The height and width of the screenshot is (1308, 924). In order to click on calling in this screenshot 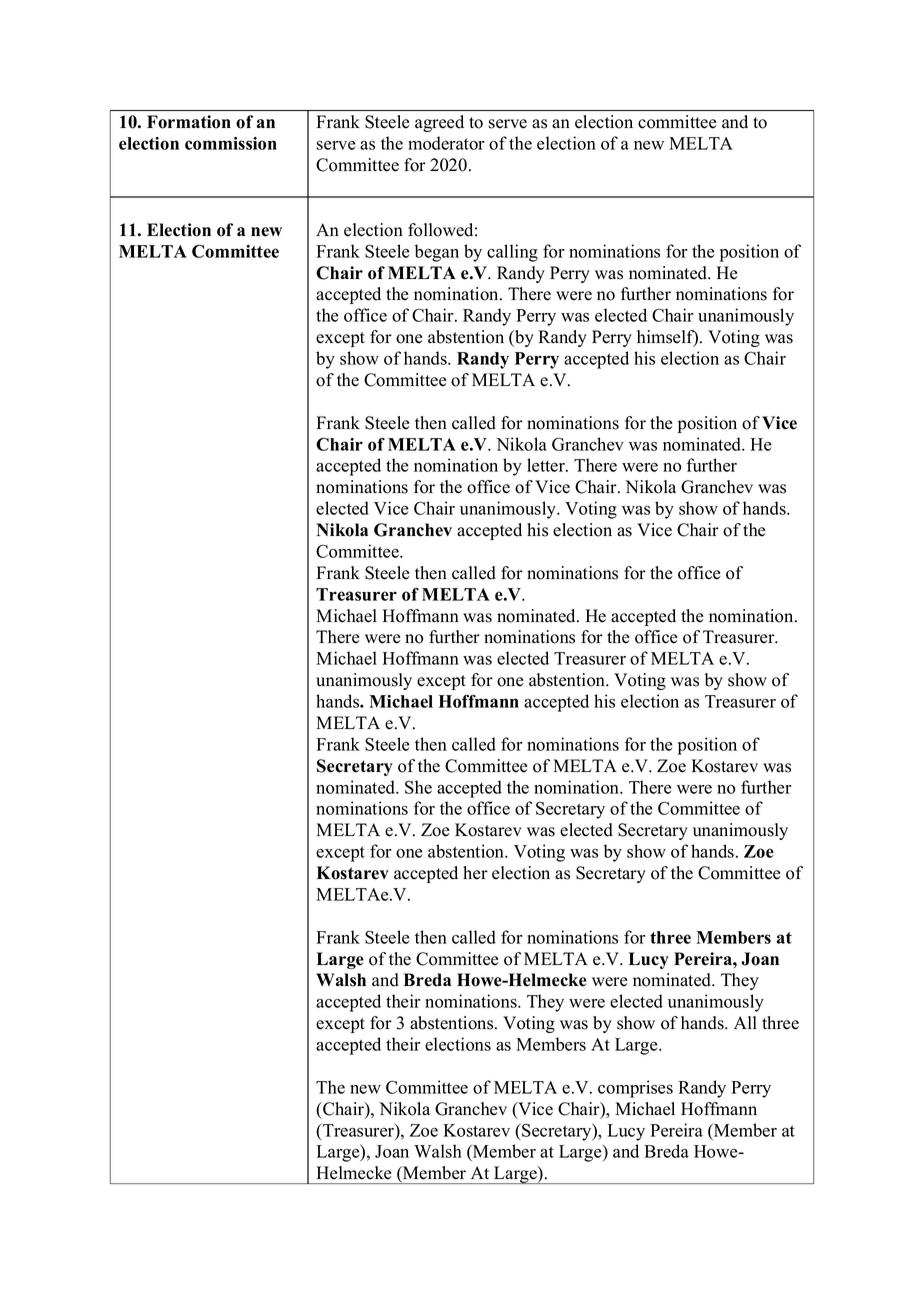, I will do `click(512, 253)`.
